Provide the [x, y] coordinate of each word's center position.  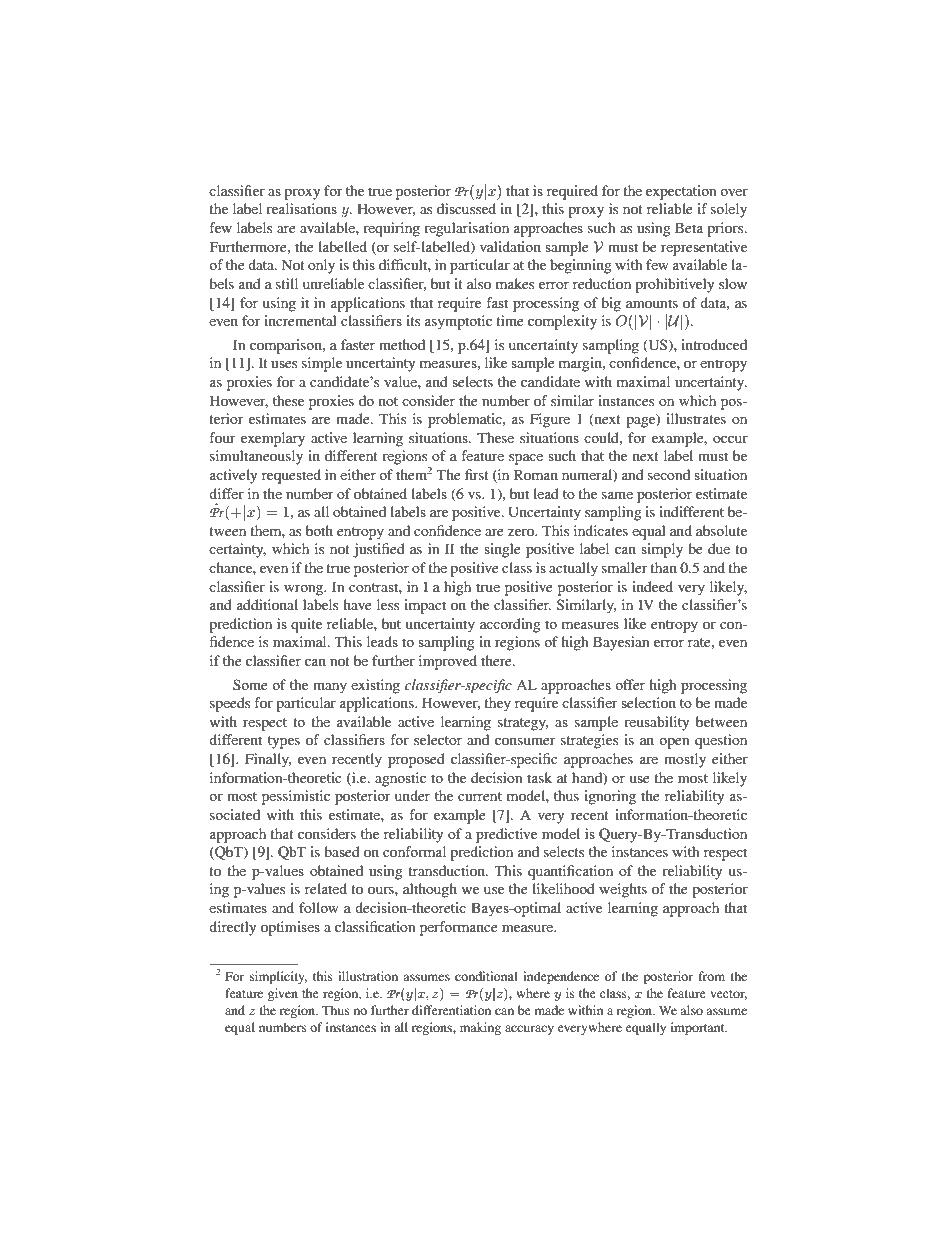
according [510, 625]
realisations [301, 208]
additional [267, 604]
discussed [466, 208]
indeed [652, 586]
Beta [689, 227]
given [283, 994]
